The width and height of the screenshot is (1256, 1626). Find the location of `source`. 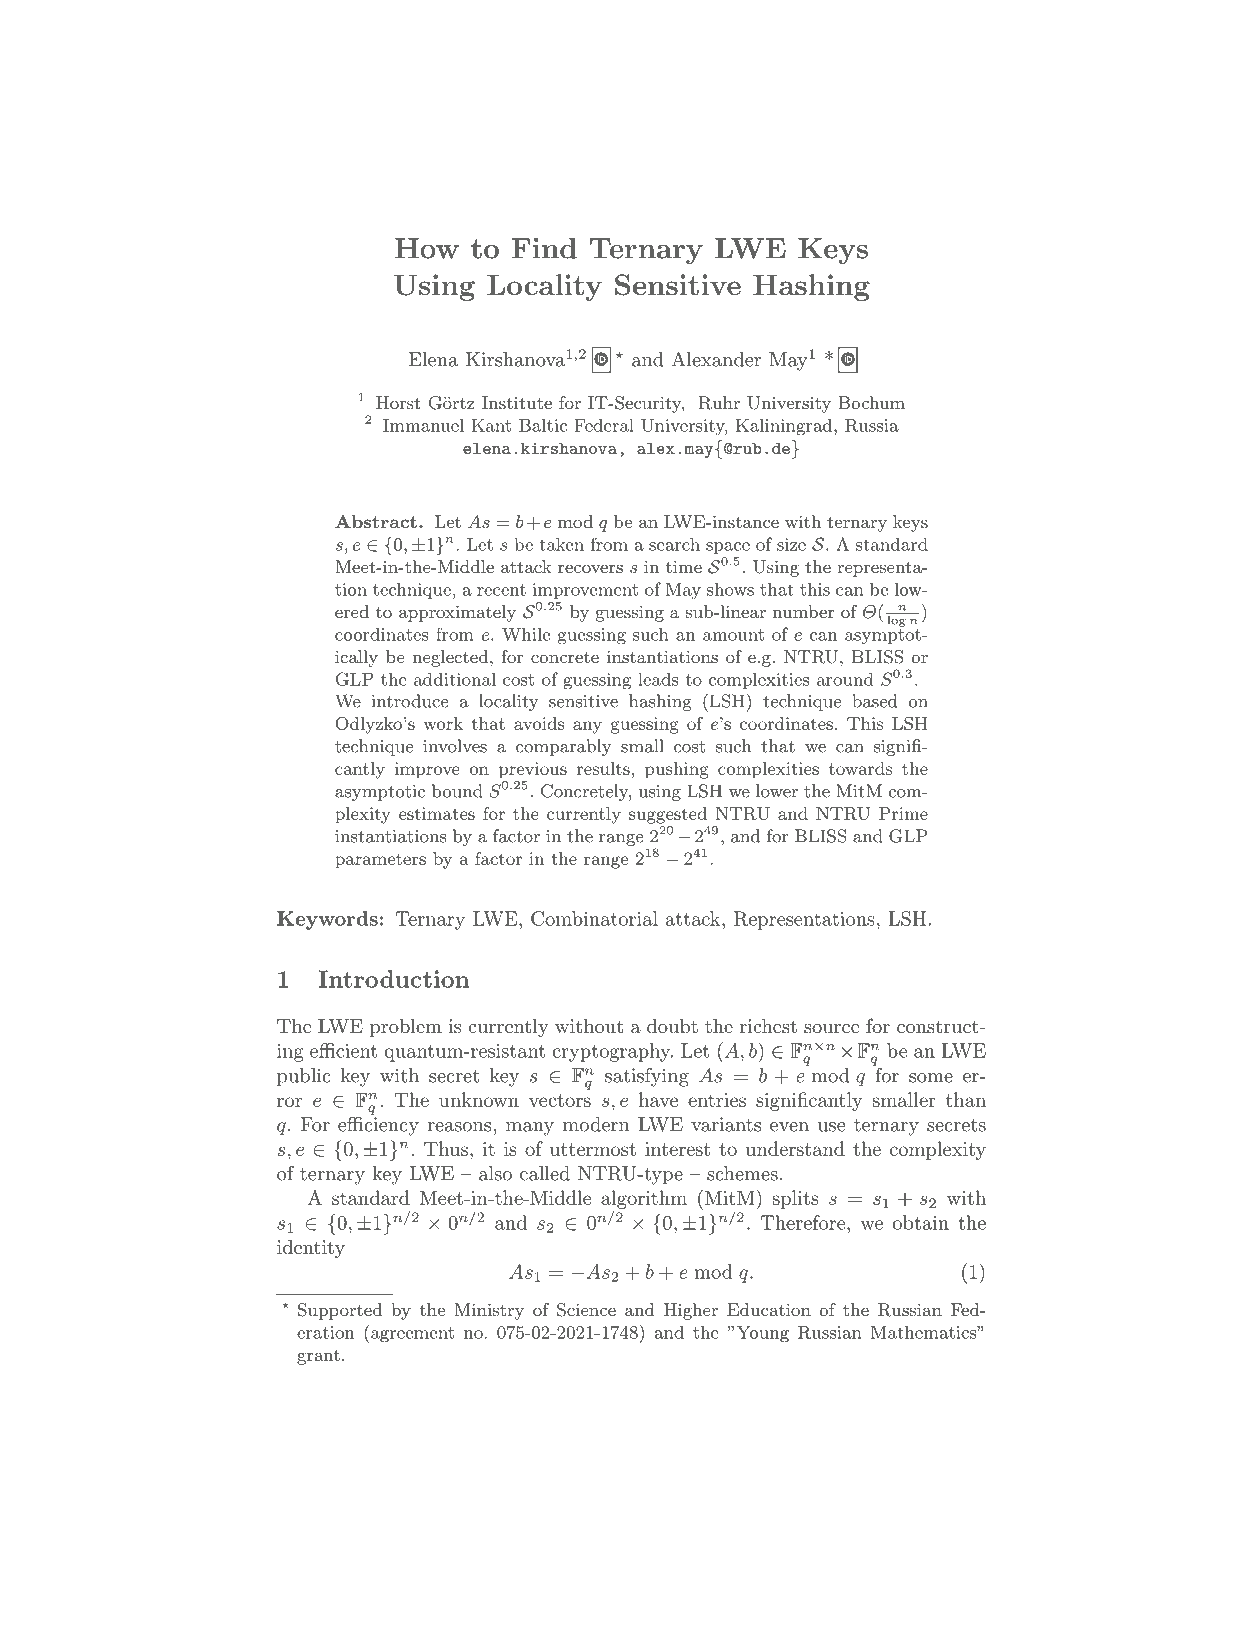

source is located at coordinates (831, 1028).
